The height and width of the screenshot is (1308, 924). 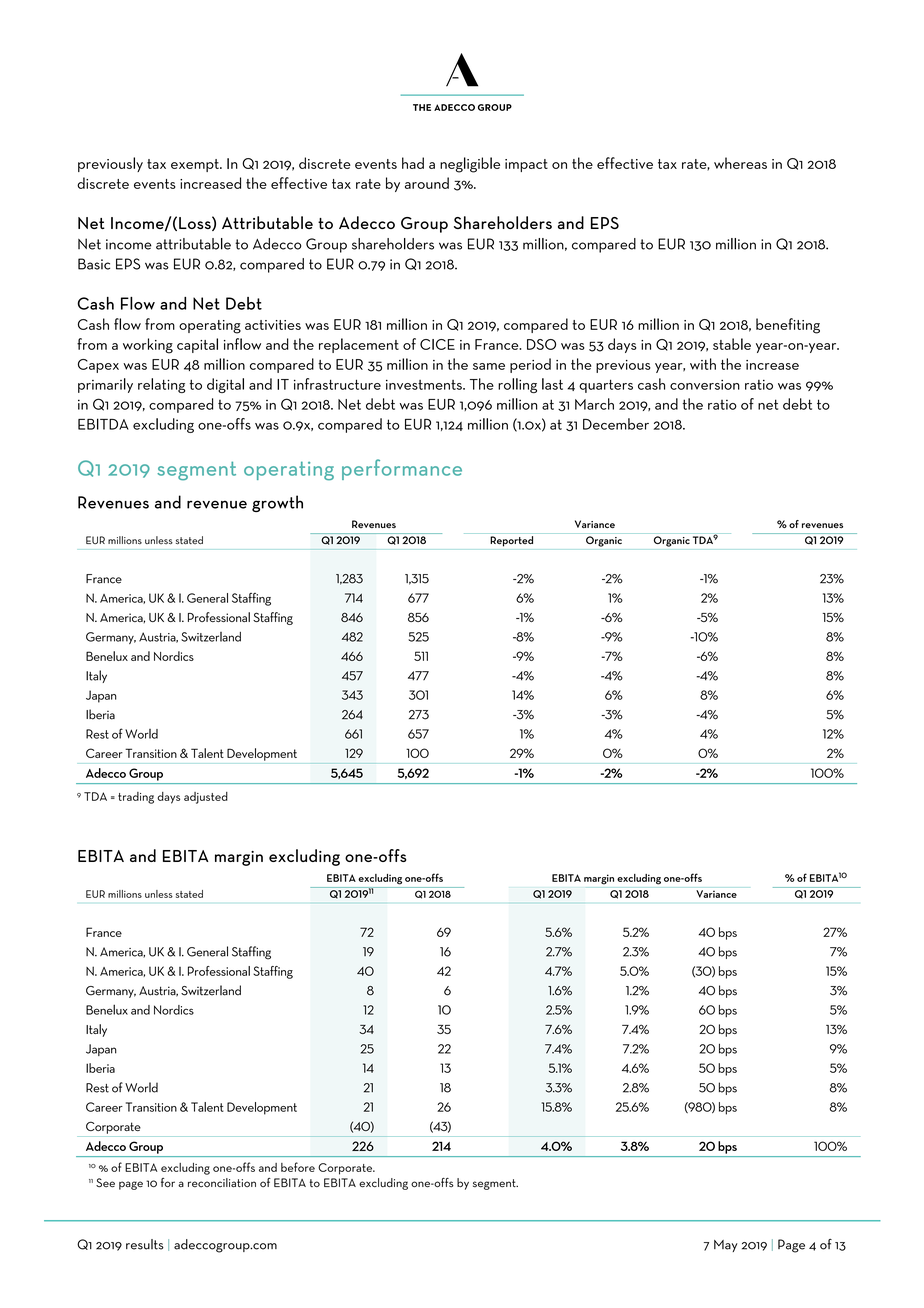 What do you see at coordinates (196, 165) in the screenshot?
I see `exempt` at bounding box center [196, 165].
